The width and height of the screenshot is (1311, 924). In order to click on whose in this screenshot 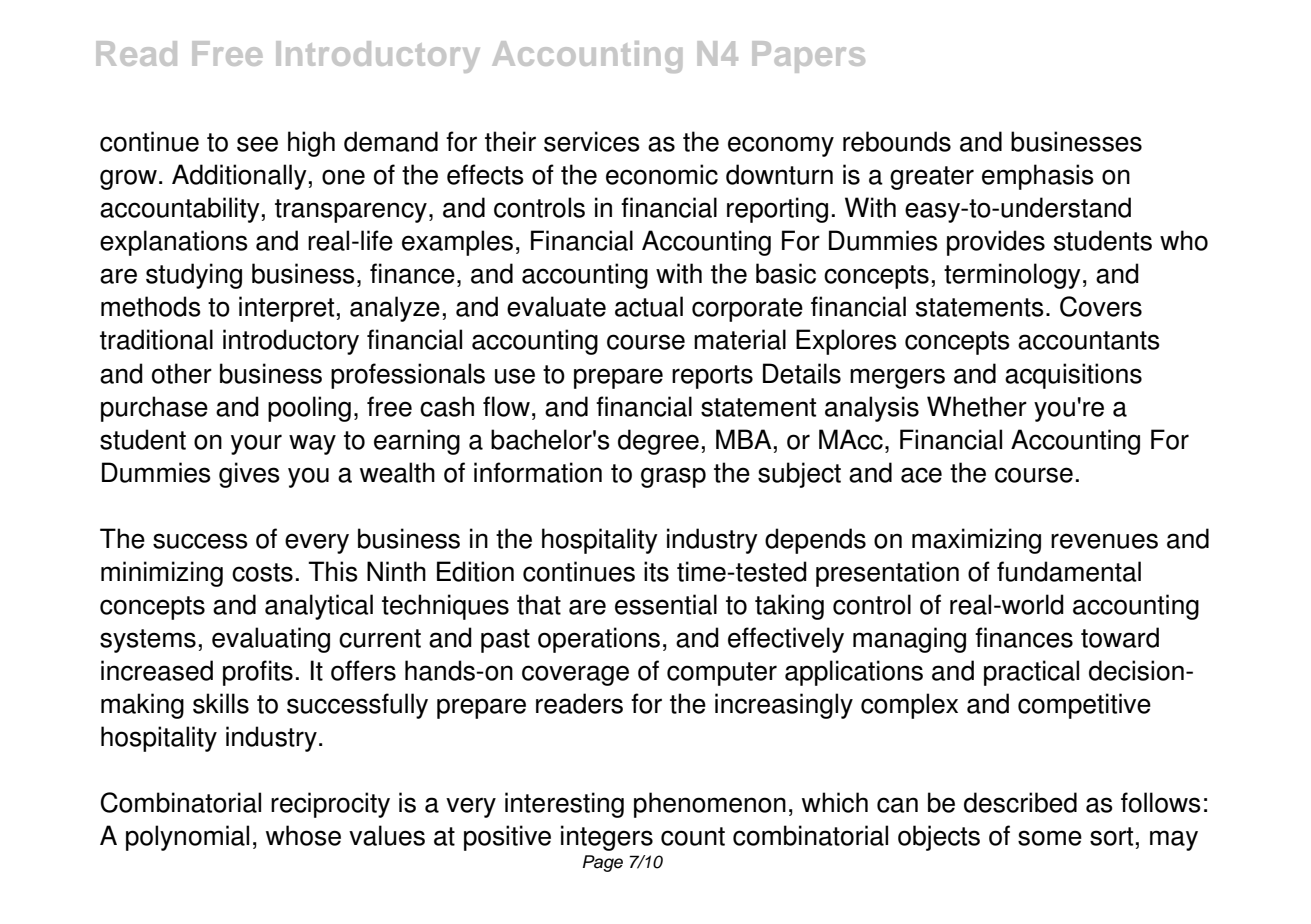, I will do `click(303, 835)`.
